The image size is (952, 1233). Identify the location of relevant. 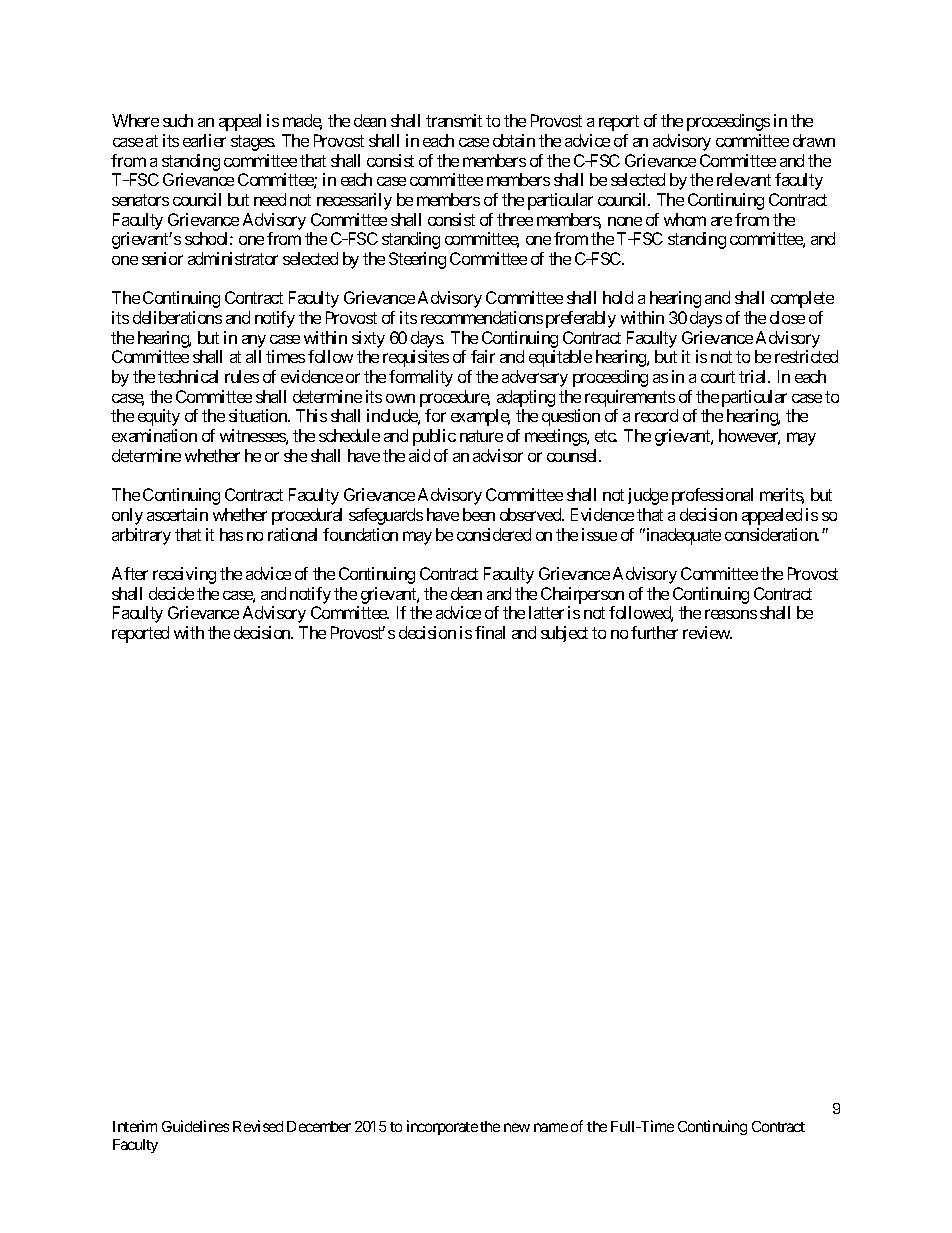
(744, 179).
